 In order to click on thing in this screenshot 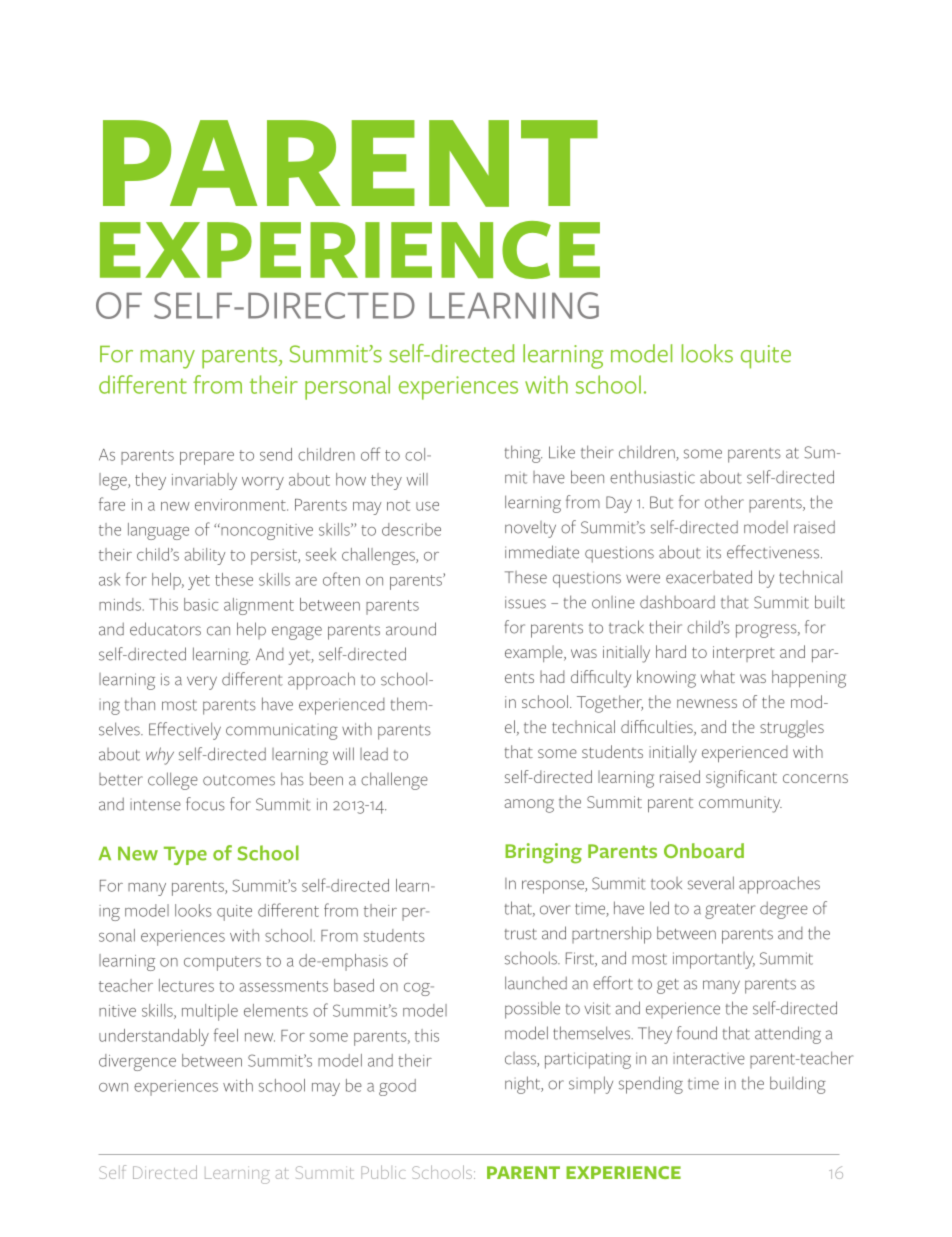, I will do `click(523, 454)`.
